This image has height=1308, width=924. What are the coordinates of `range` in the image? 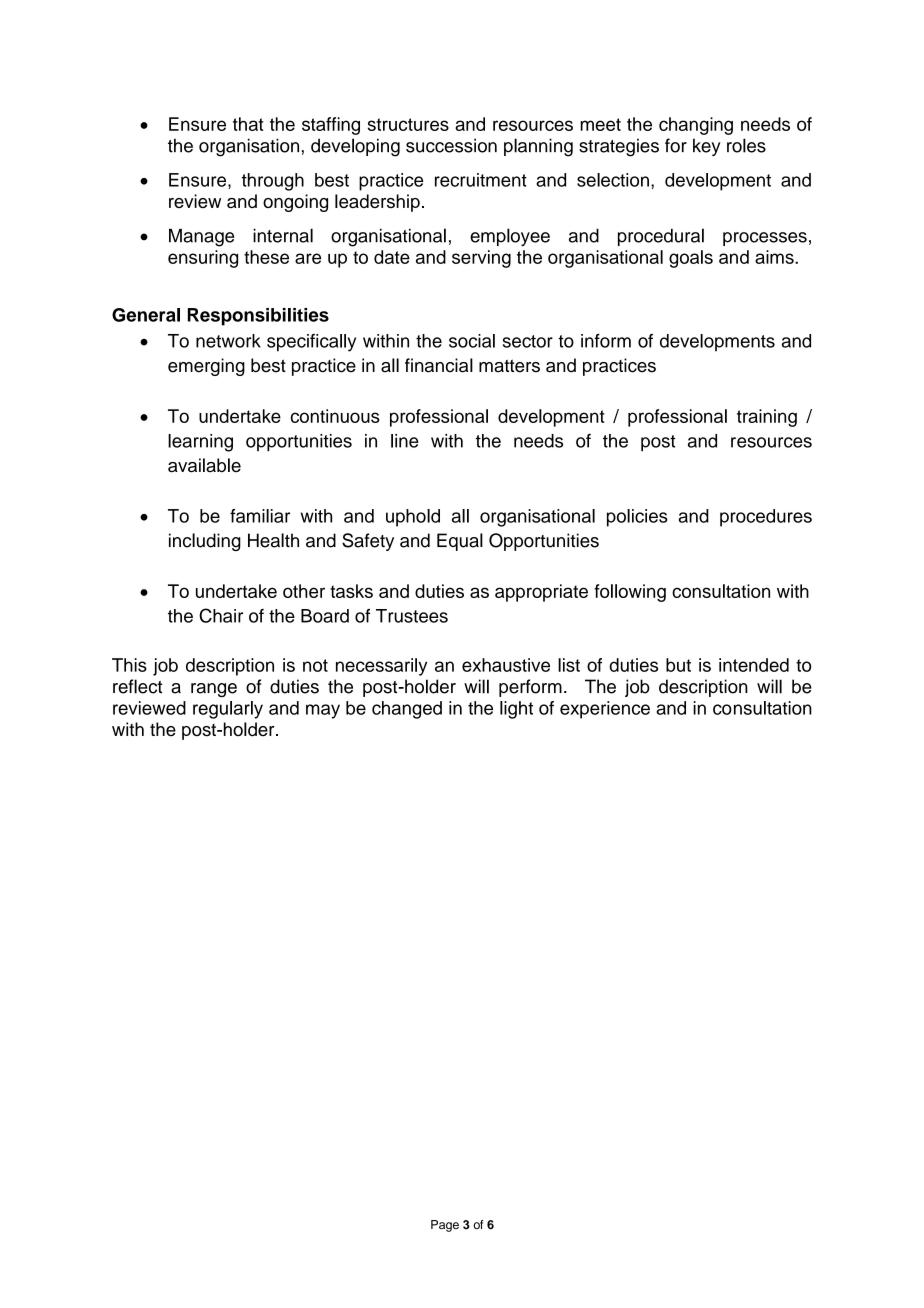 It's located at (214, 690).
